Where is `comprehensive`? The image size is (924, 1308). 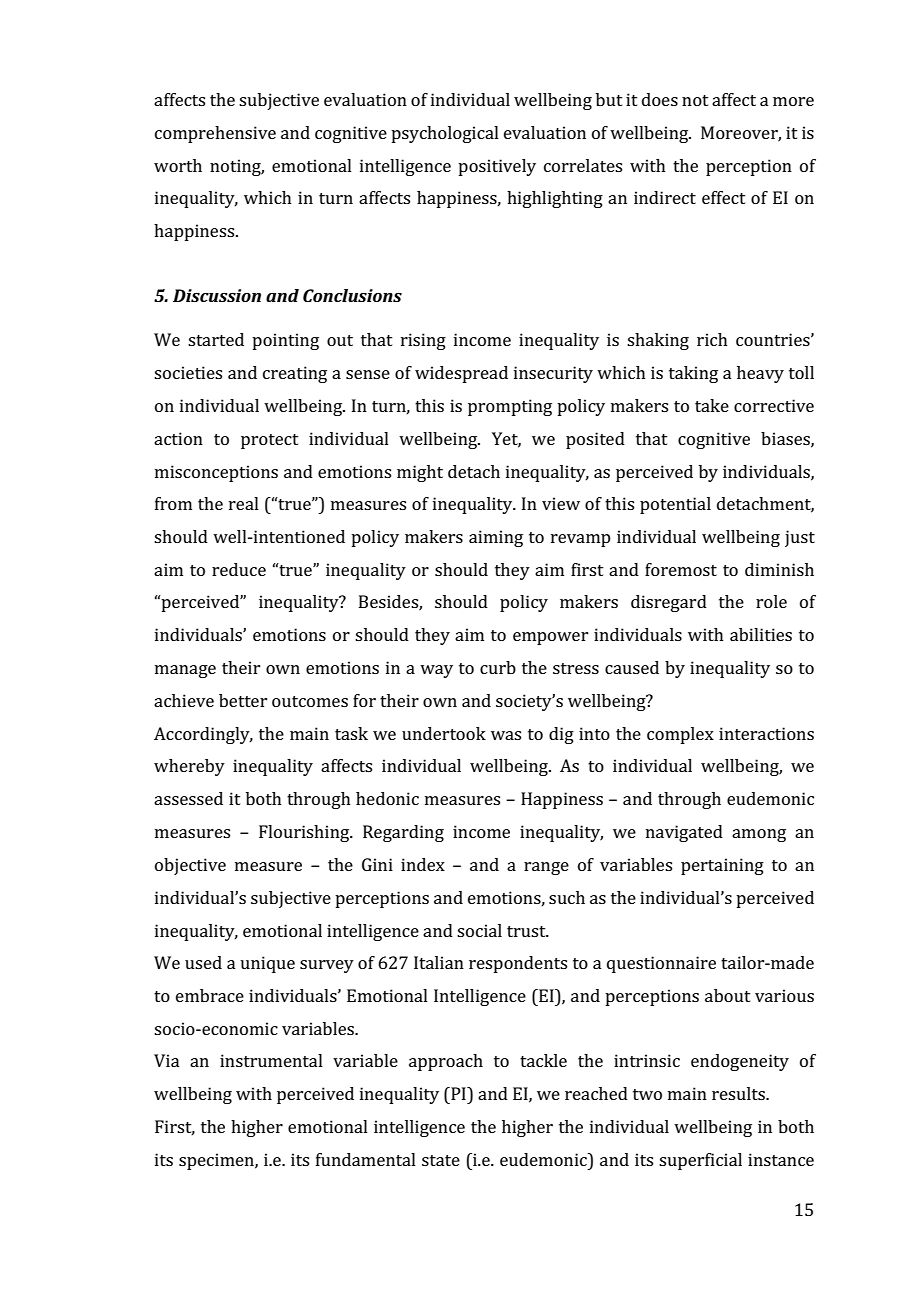 comprehensive is located at coordinates (215, 134).
